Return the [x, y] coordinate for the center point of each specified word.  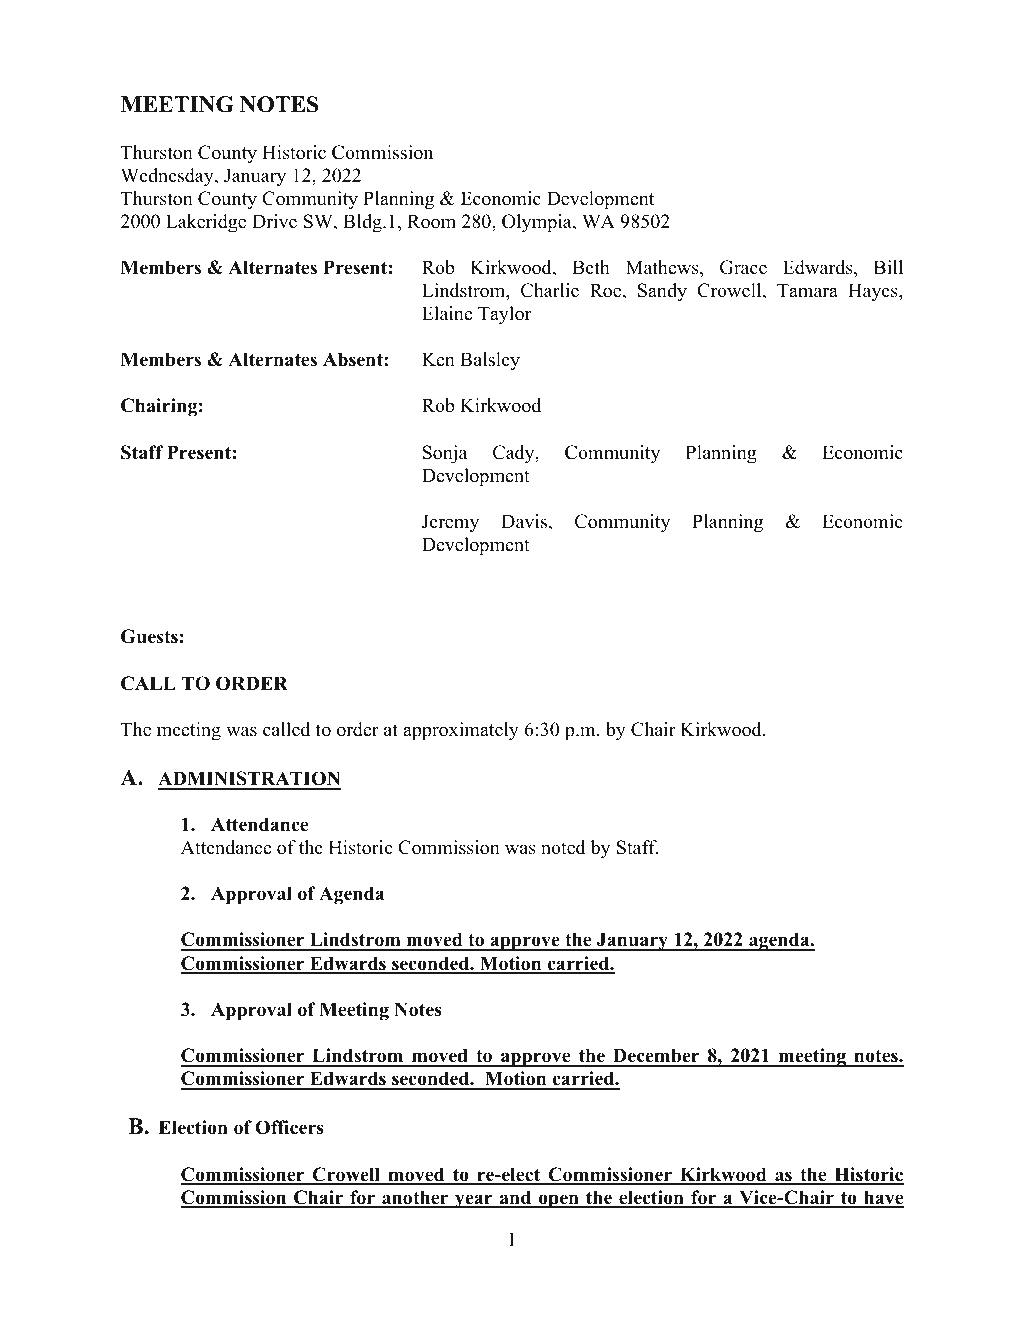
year [474, 1201]
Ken [438, 359]
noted [563, 847]
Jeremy [450, 523]
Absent [354, 359]
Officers [289, 1127]
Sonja [445, 454]
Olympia [538, 223]
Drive [274, 221]
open [558, 1201]
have [883, 1198]
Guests [149, 636]
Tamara [807, 290]
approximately [461, 731]
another [415, 1198]
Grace [743, 267]
